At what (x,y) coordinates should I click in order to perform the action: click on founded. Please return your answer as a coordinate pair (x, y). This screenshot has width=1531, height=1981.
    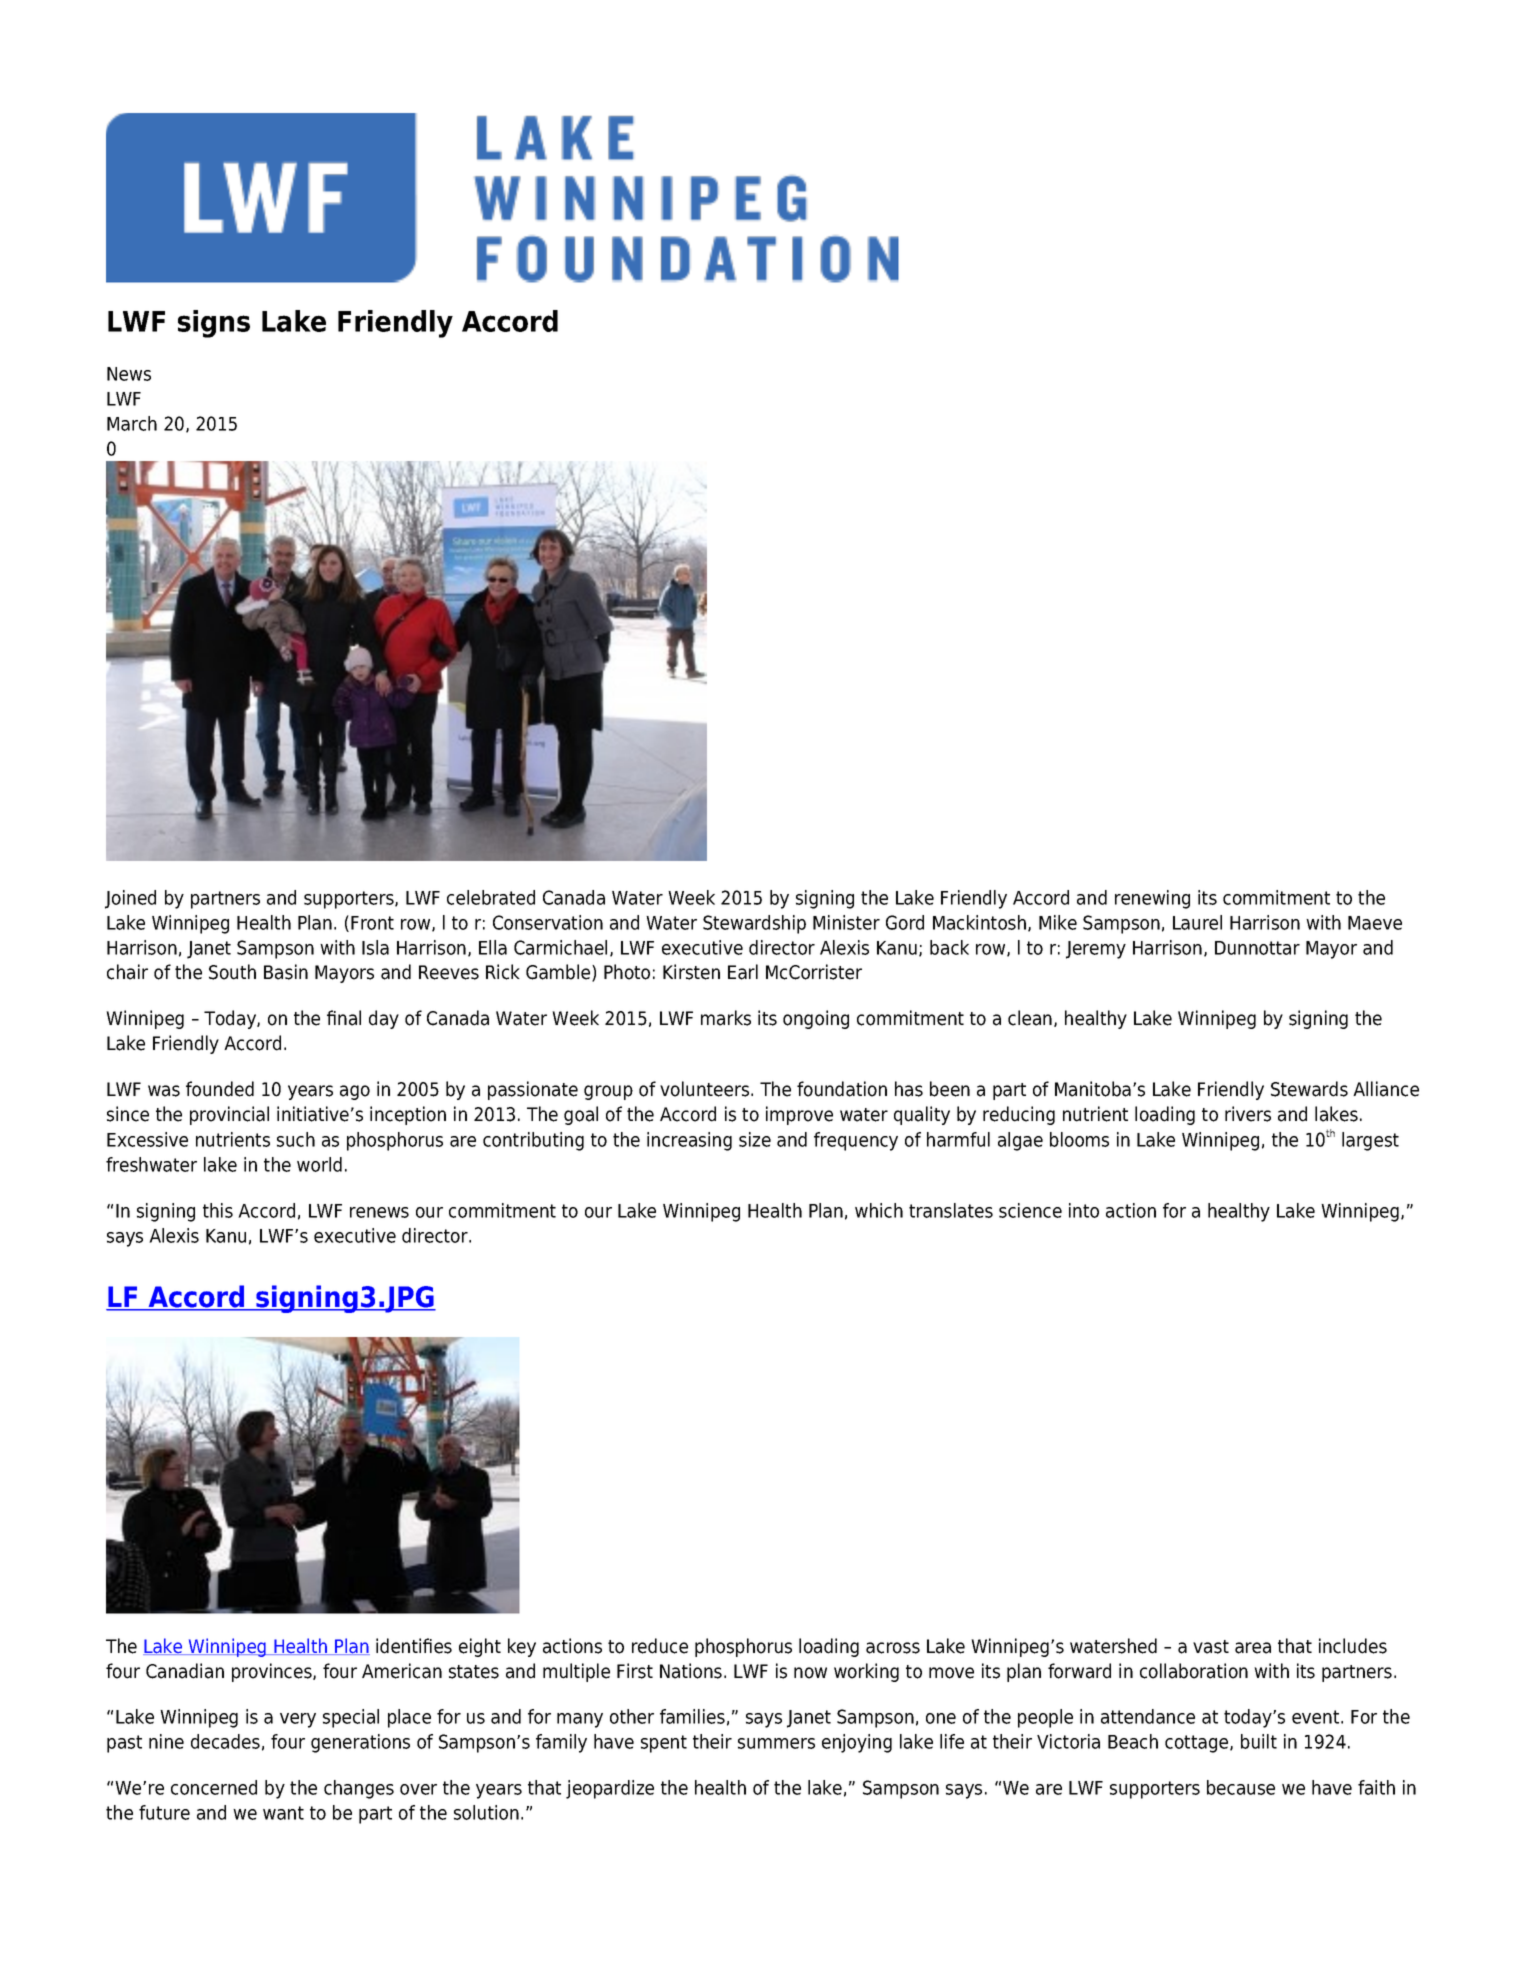
    Looking at the image, I should click on (220, 1089).
